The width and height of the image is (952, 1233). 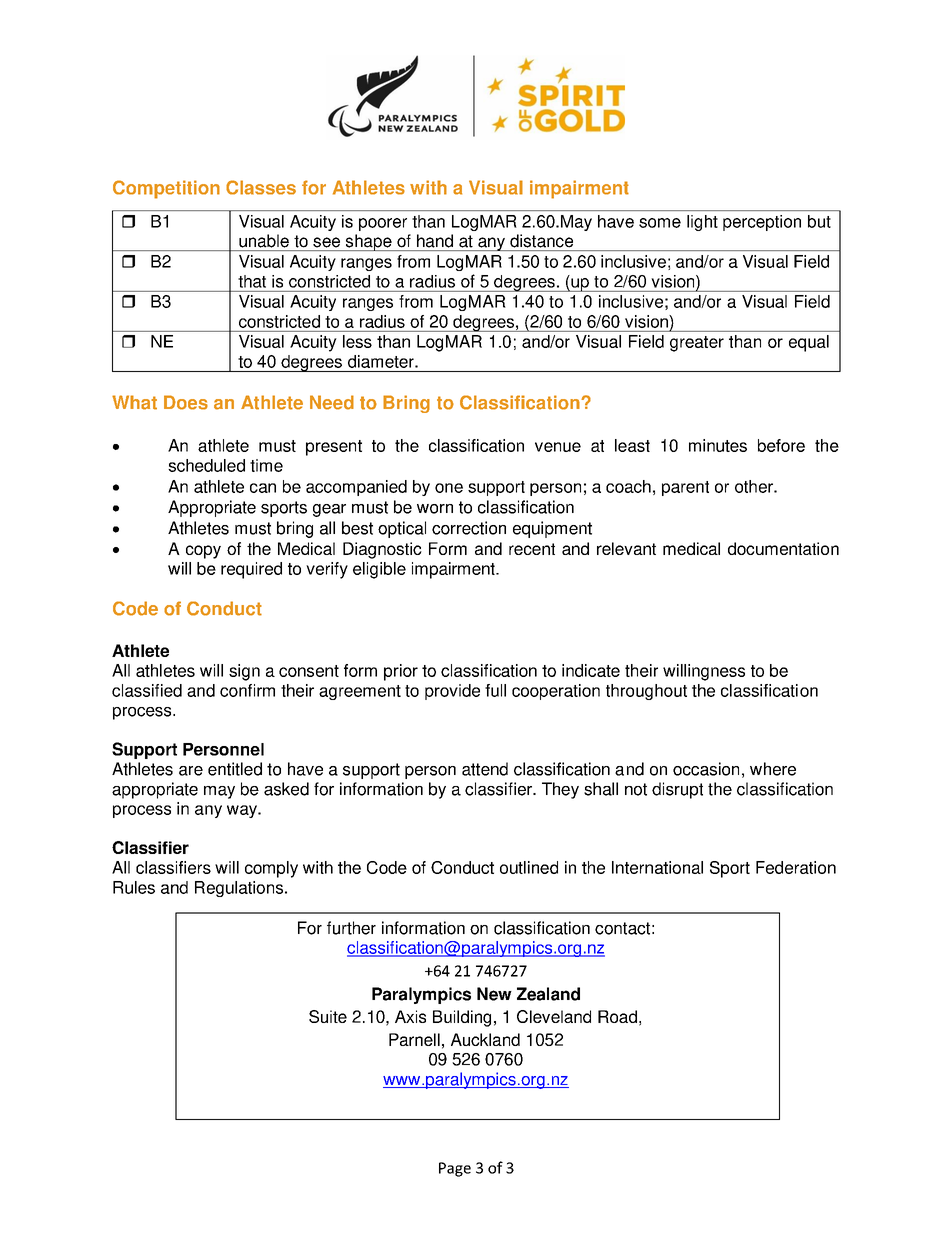 I want to click on minutes, so click(x=718, y=445).
